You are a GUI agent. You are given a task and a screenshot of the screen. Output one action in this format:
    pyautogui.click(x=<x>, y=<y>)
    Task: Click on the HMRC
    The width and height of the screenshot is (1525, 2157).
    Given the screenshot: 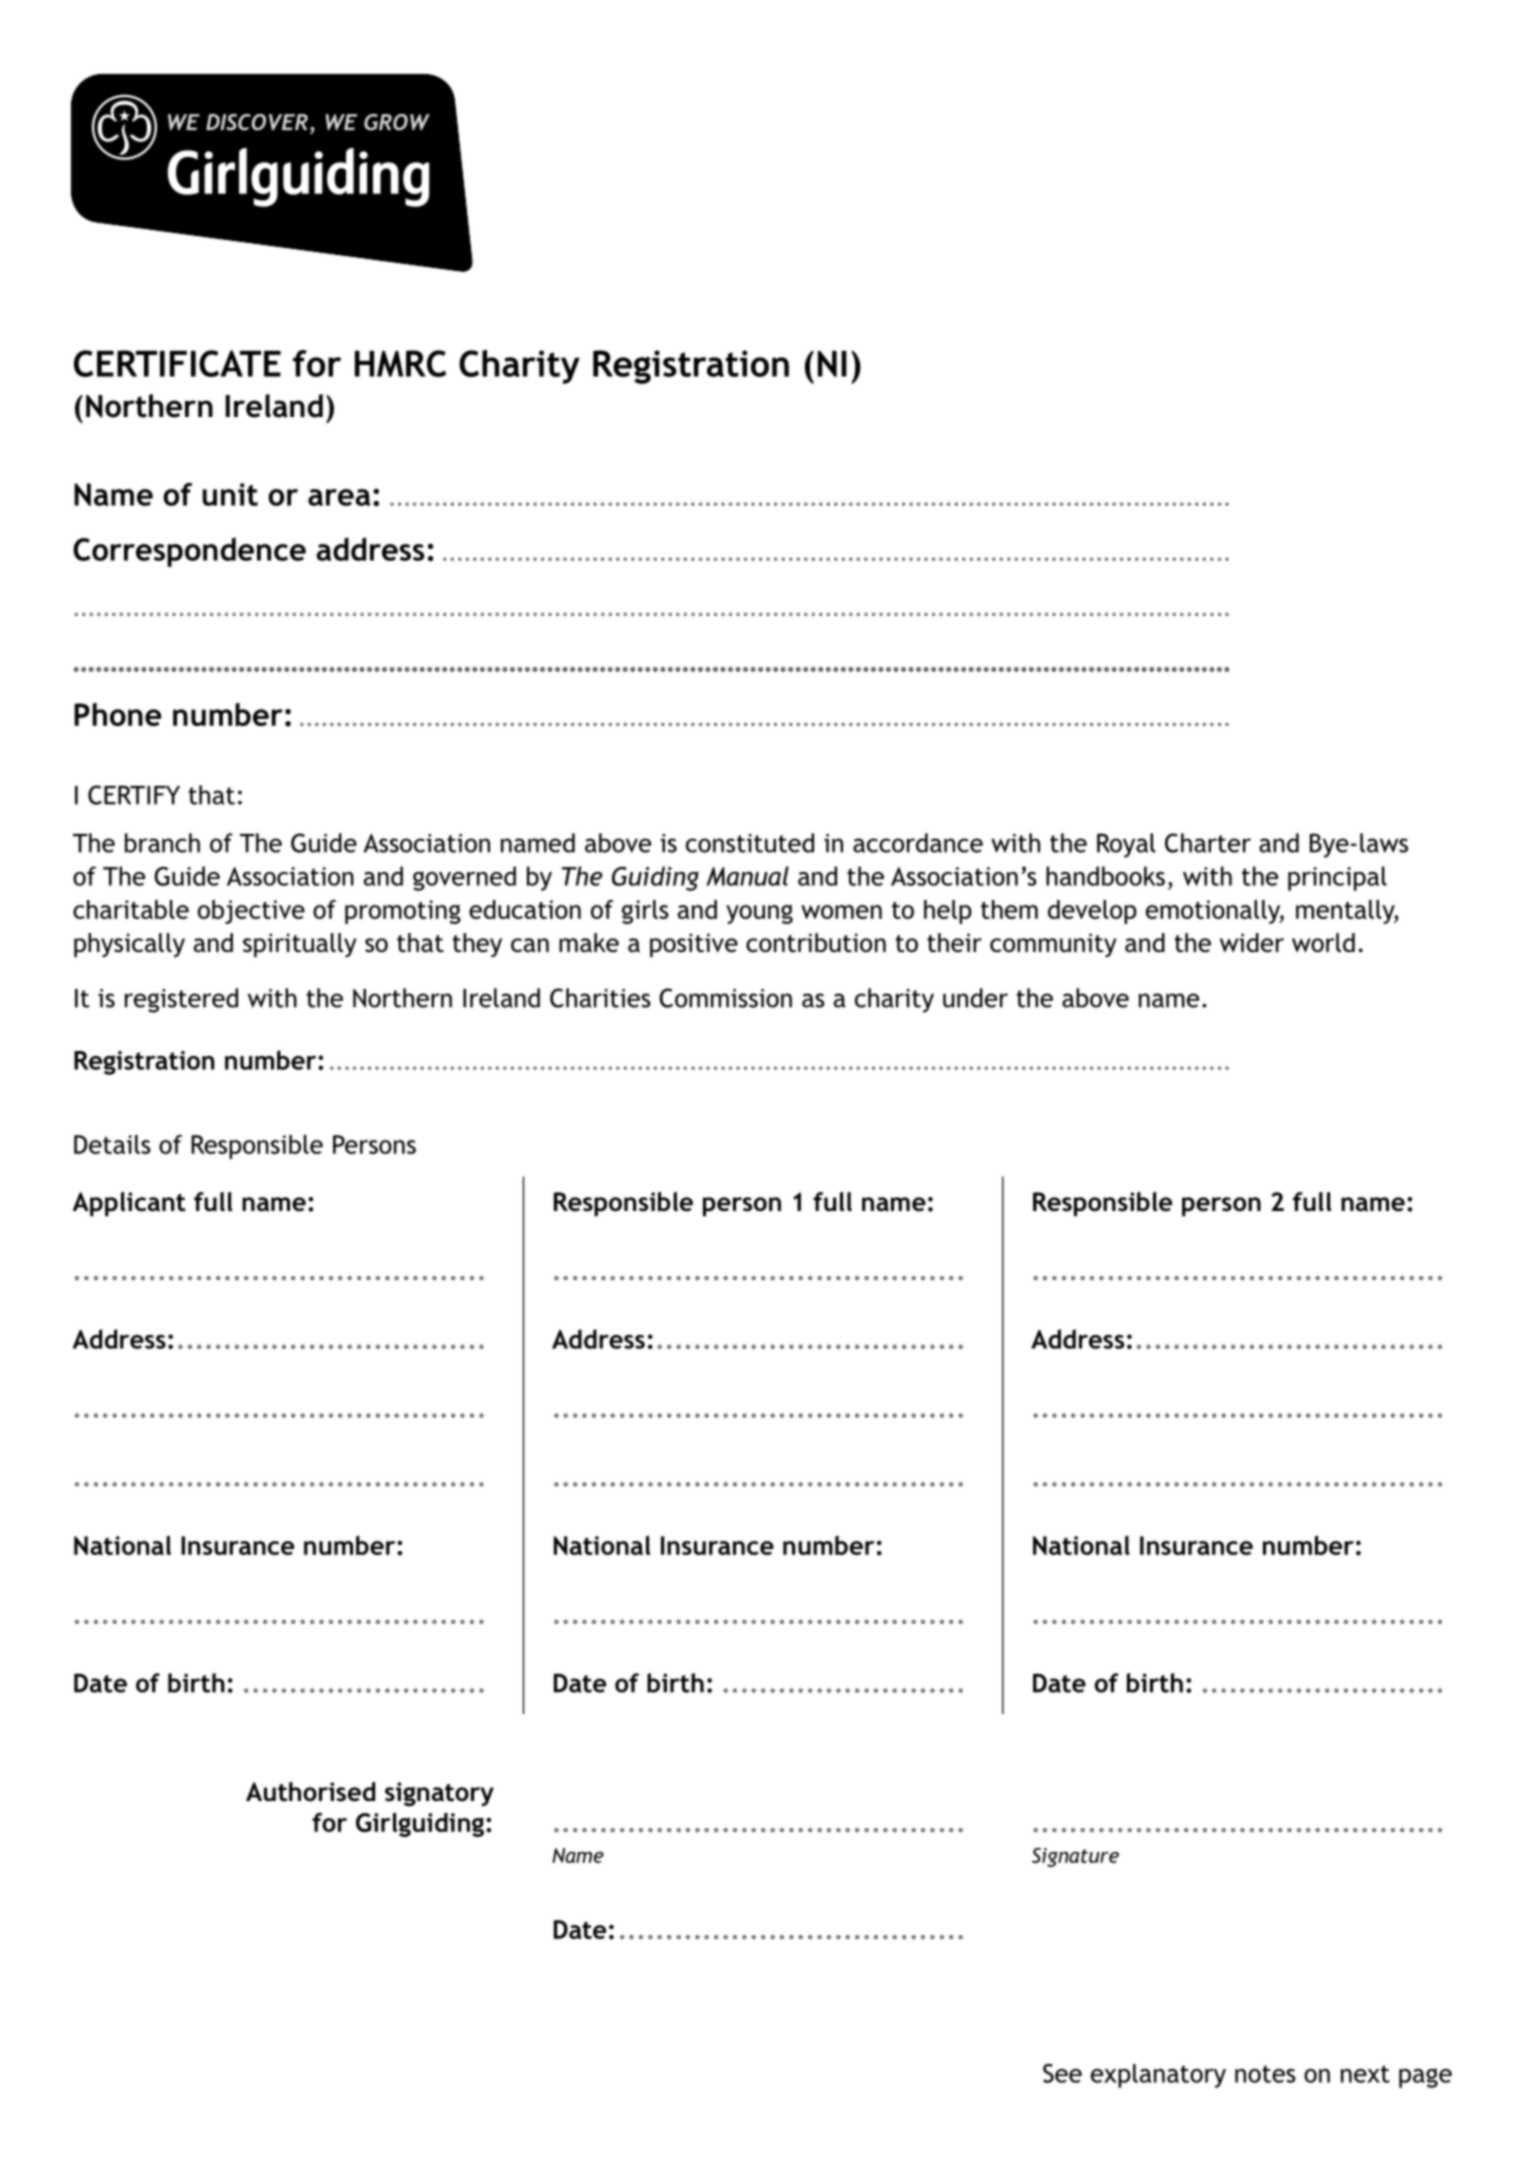 What is the action you would take?
    pyautogui.click(x=400, y=363)
